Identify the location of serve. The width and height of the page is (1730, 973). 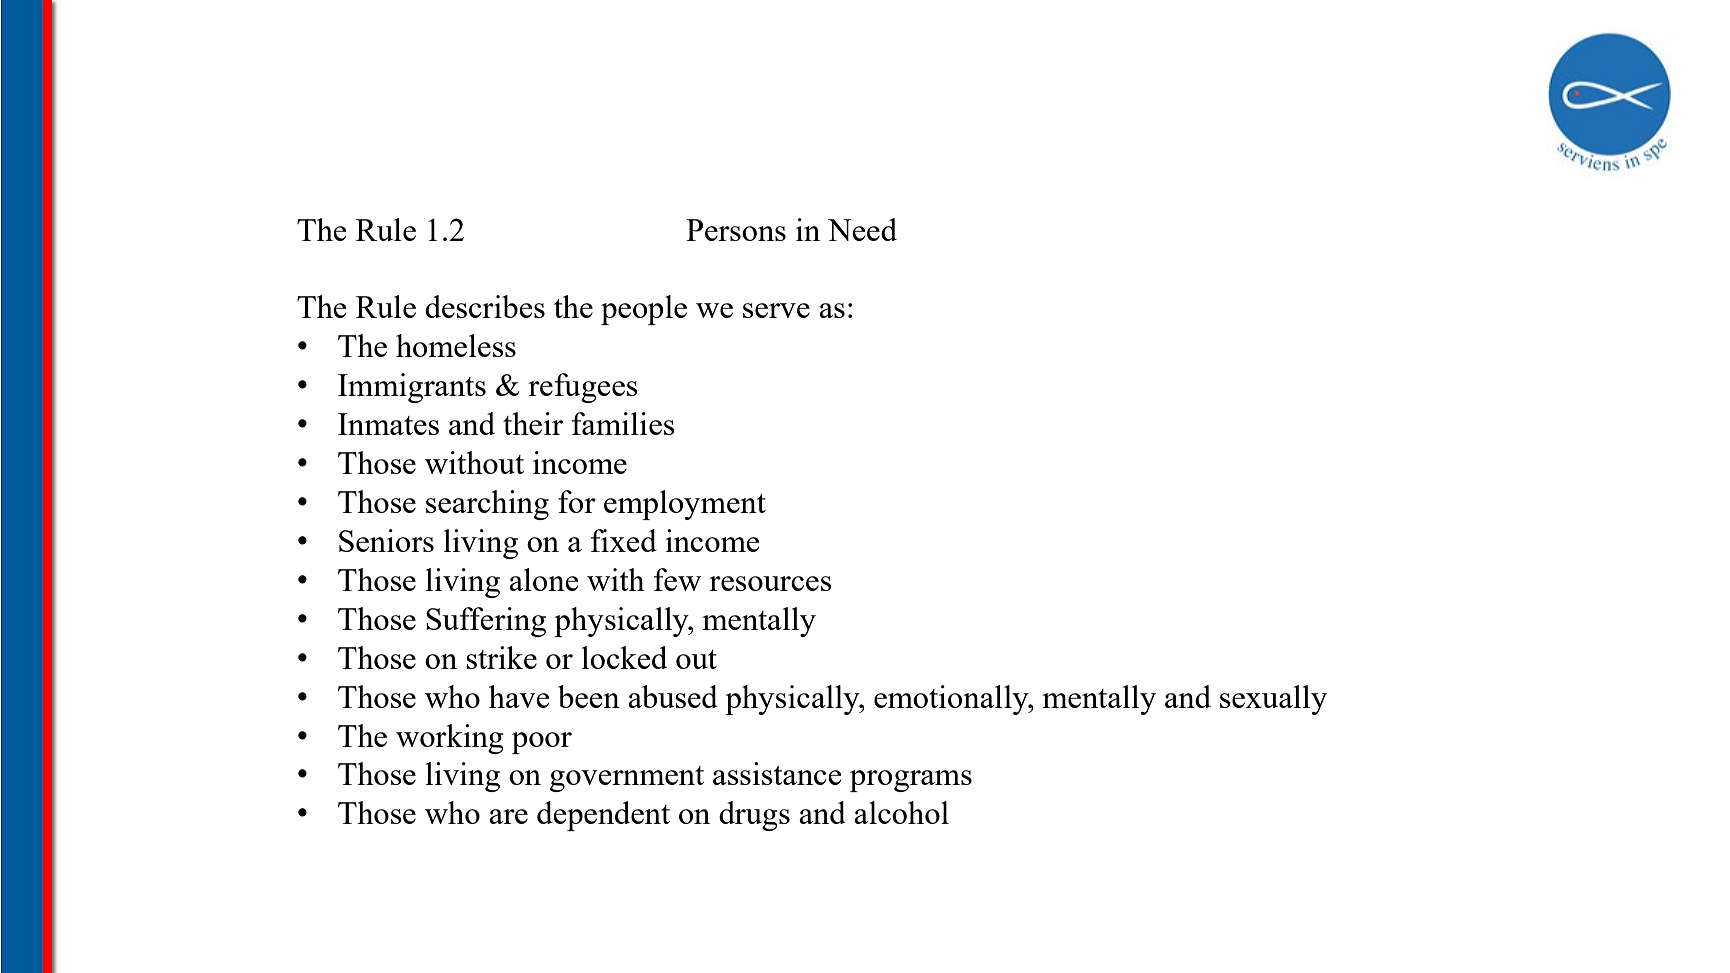
(776, 310).
